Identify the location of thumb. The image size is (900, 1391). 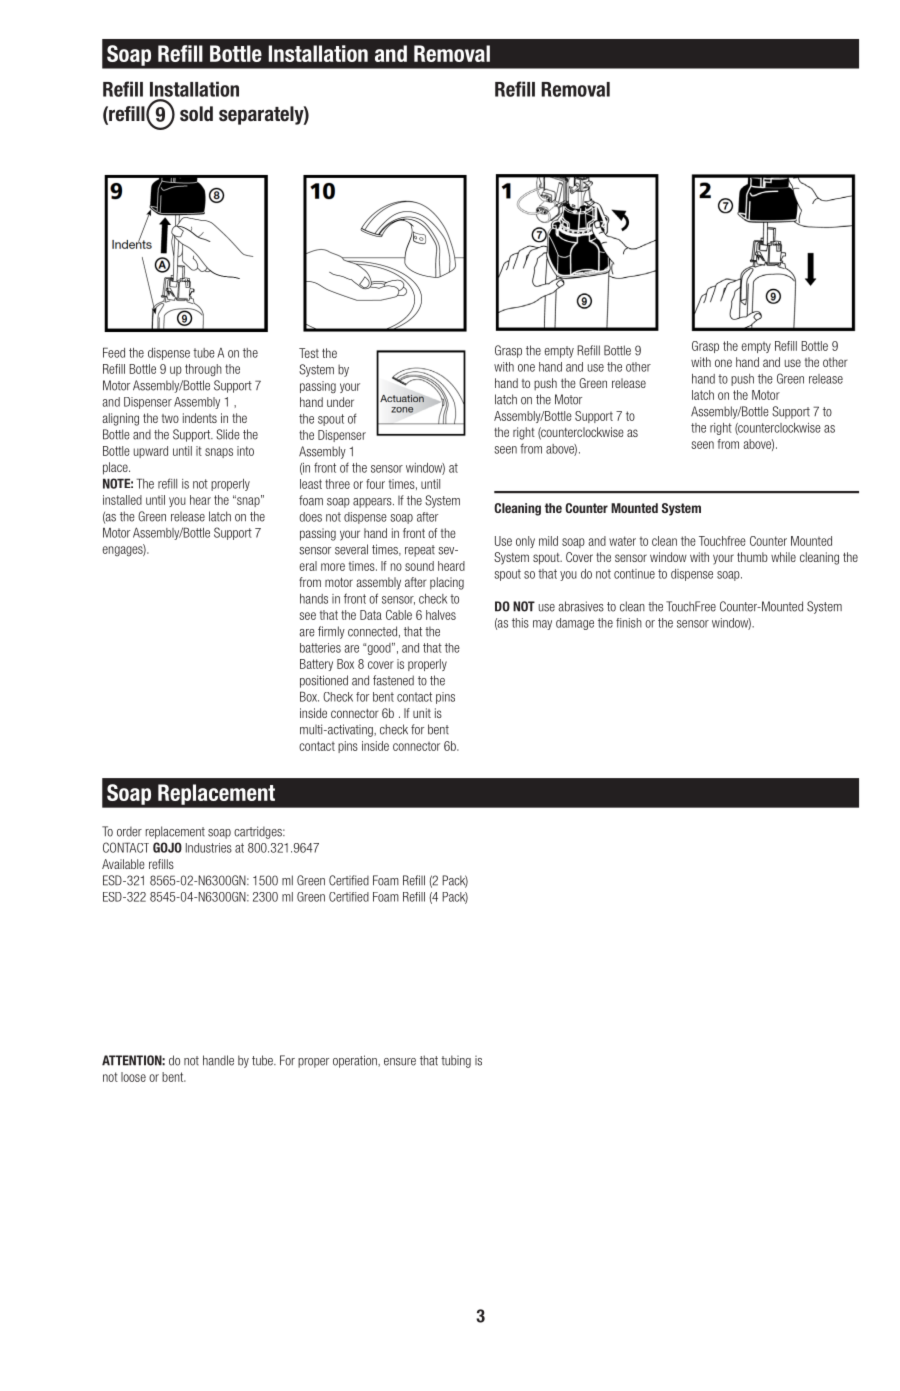
(752, 557).
